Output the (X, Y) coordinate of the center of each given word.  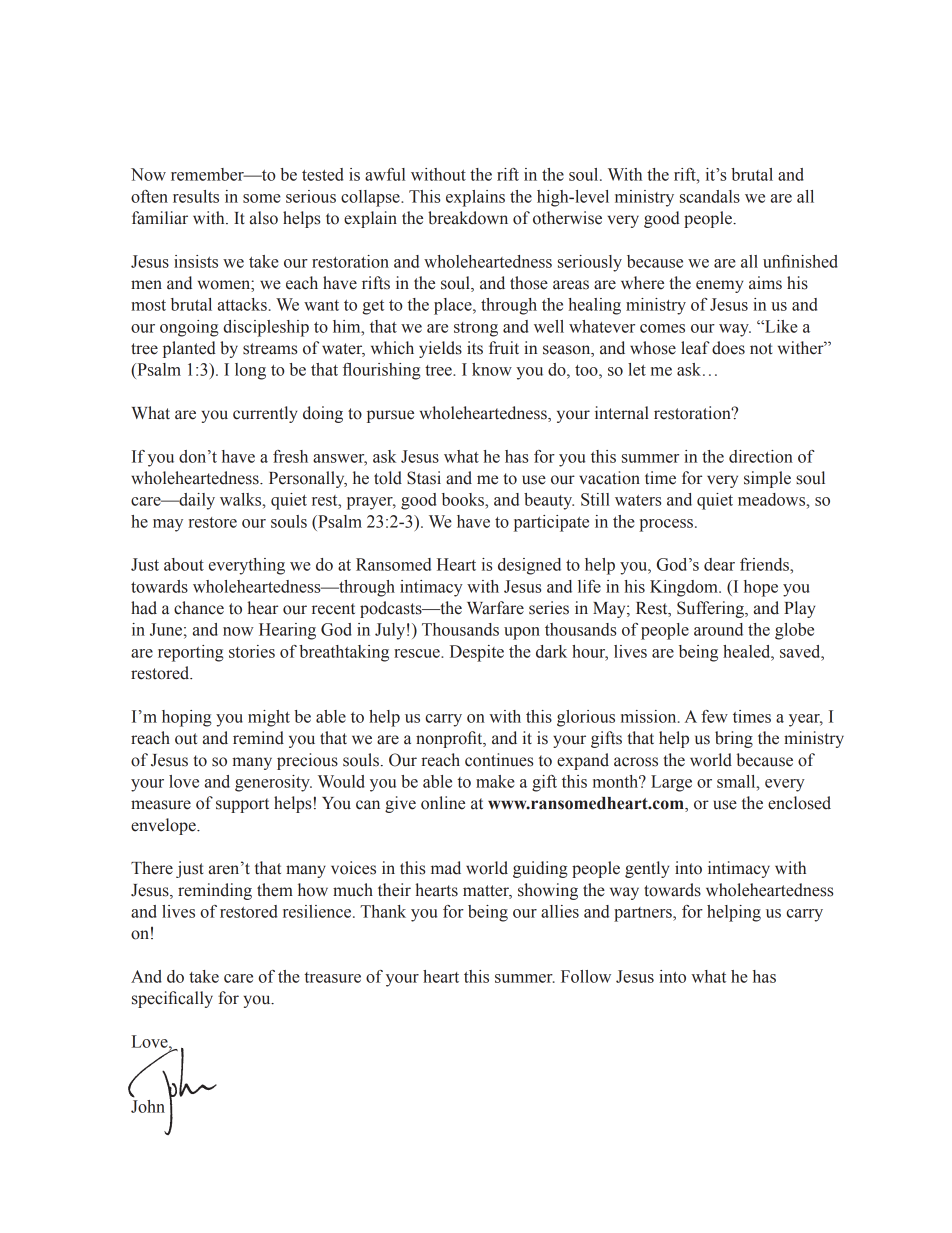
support (242, 805)
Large (671, 783)
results (196, 196)
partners (644, 914)
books (464, 499)
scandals (710, 196)
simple (767, 479)
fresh (290, 456)
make (495, 781)
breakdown (468, 218)
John (148, 1106)
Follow (586, 976)
